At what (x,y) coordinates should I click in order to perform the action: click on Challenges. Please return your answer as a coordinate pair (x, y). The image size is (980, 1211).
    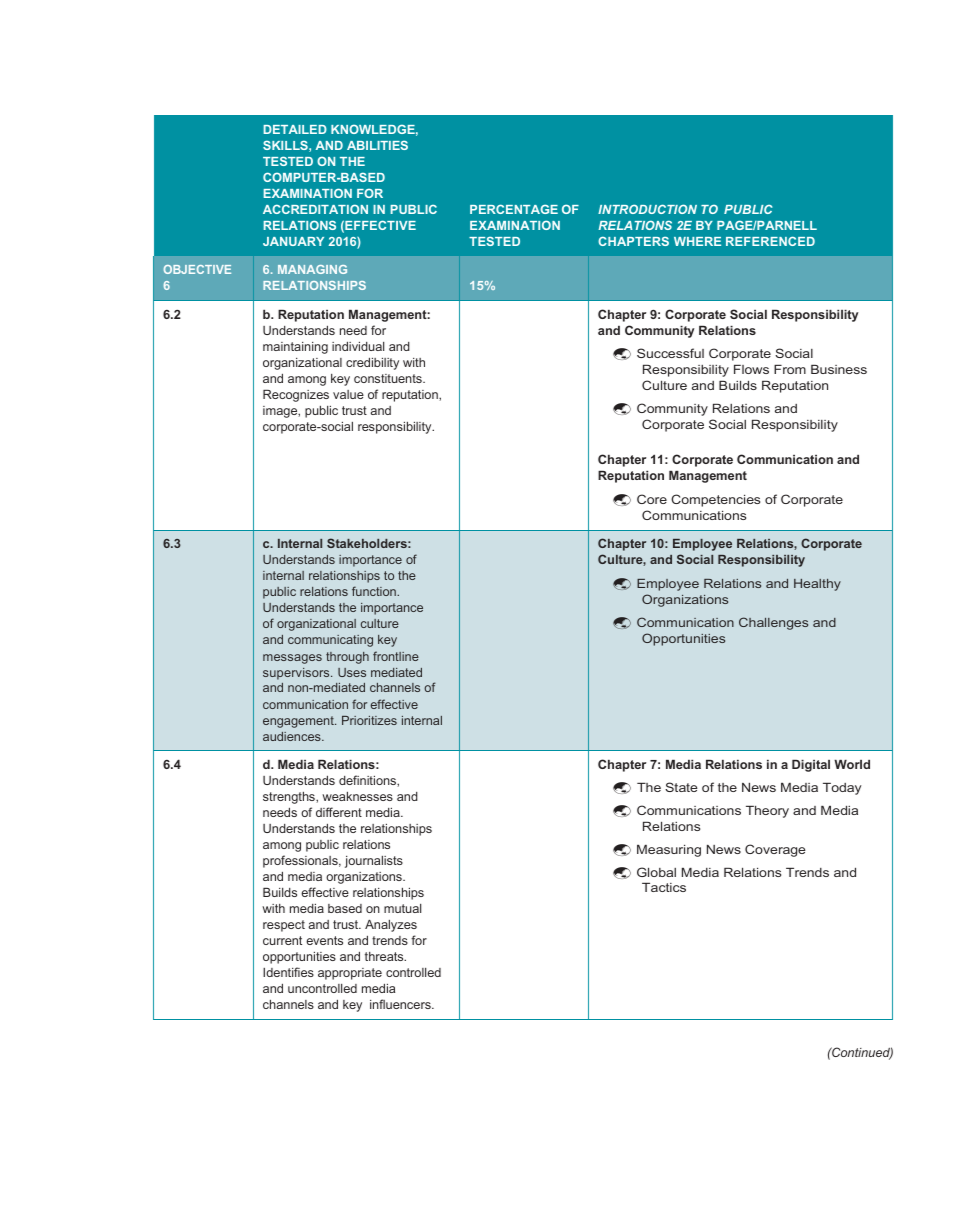
    Looking at the image, I should click on (773, 623).
